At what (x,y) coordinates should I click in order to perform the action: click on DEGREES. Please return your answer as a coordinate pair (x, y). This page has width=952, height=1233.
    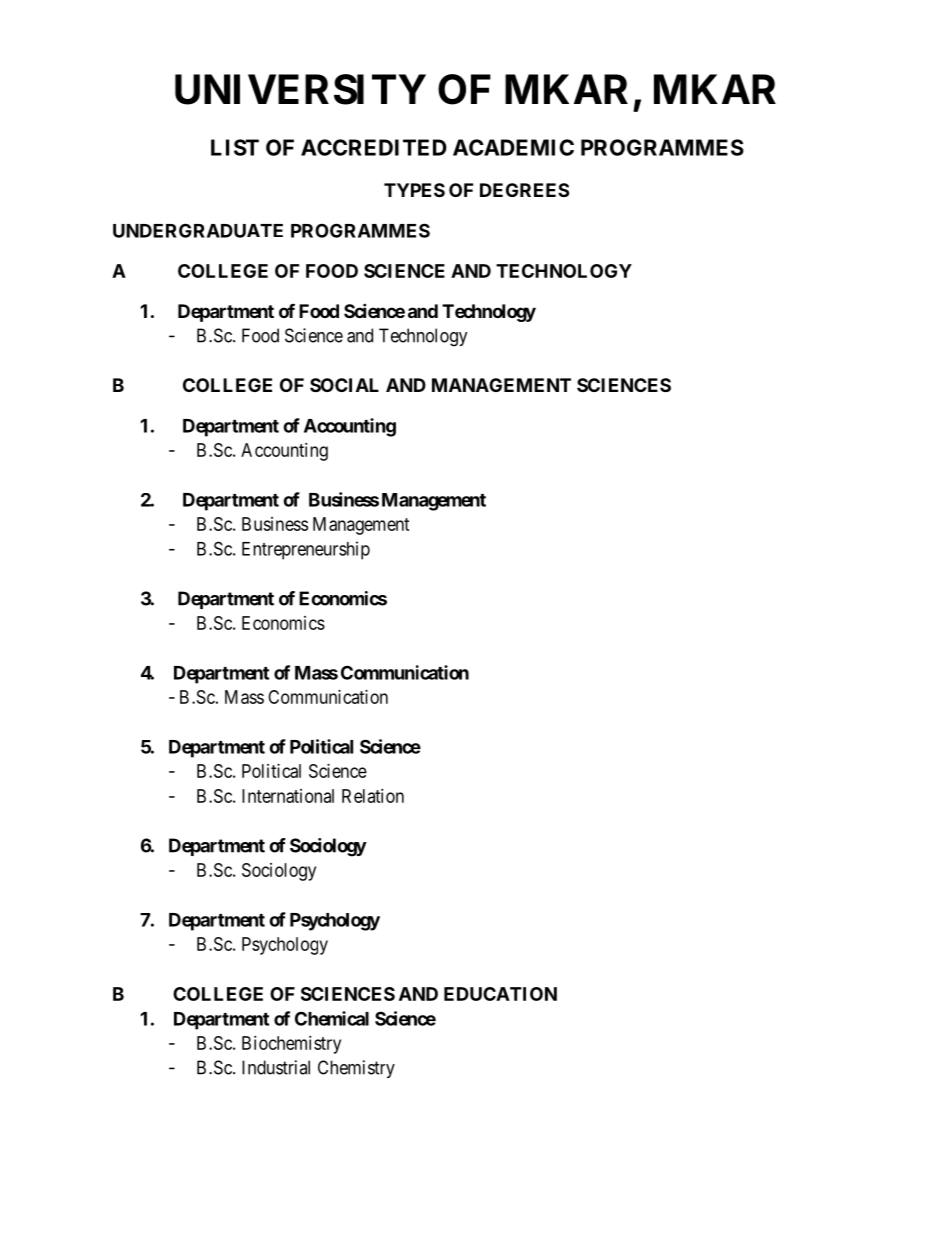
    Looking at the image, I should click on (524, 190).
